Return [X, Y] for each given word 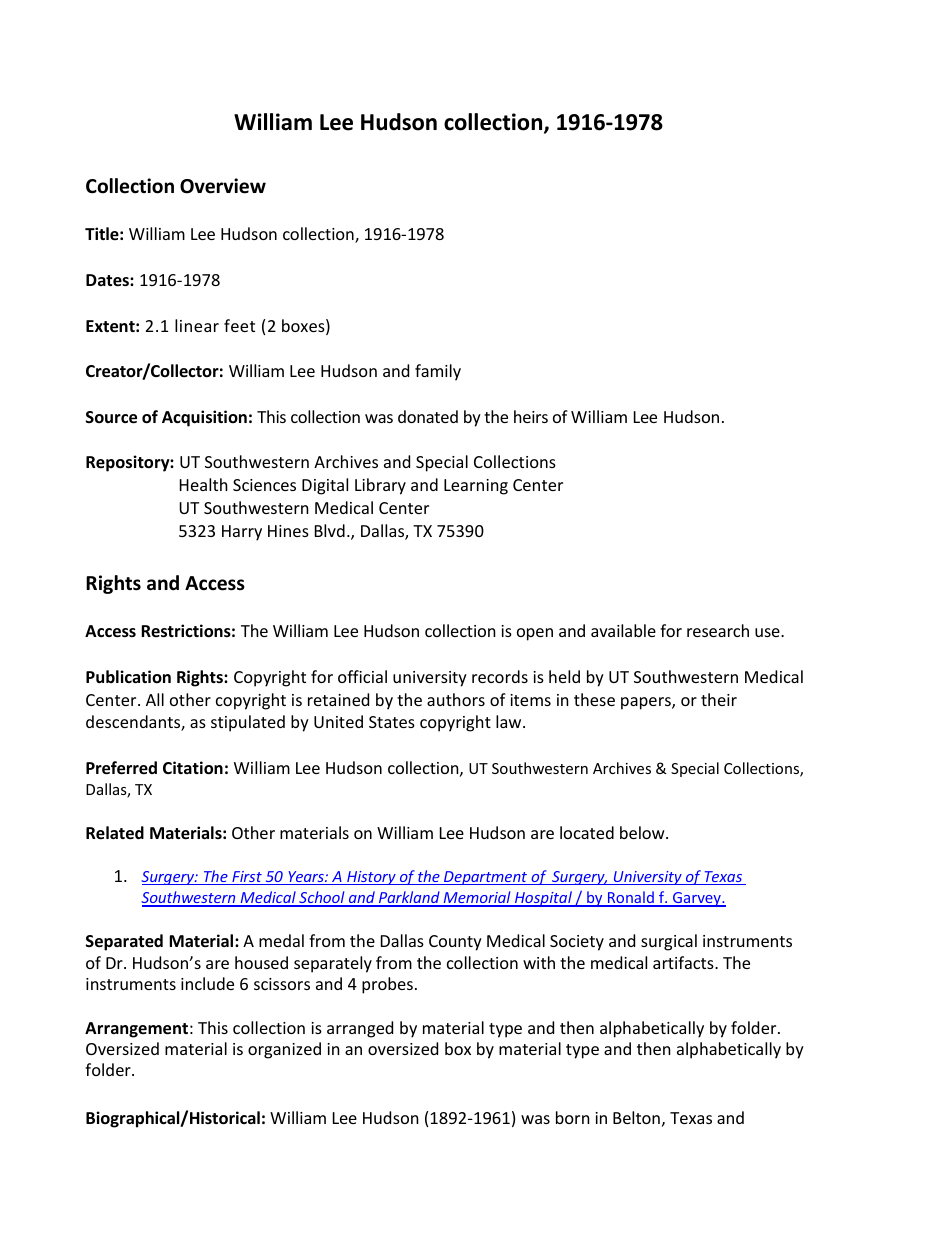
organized [284, 1050]
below [643, 832]
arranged [360, 1029]
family [438, 372]
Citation [193, 768]
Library [380, 486]
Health [204, 484]
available [623, 630]
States [392, 722]
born [573, 1117]
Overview [223, 186]
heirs [531, 416]
